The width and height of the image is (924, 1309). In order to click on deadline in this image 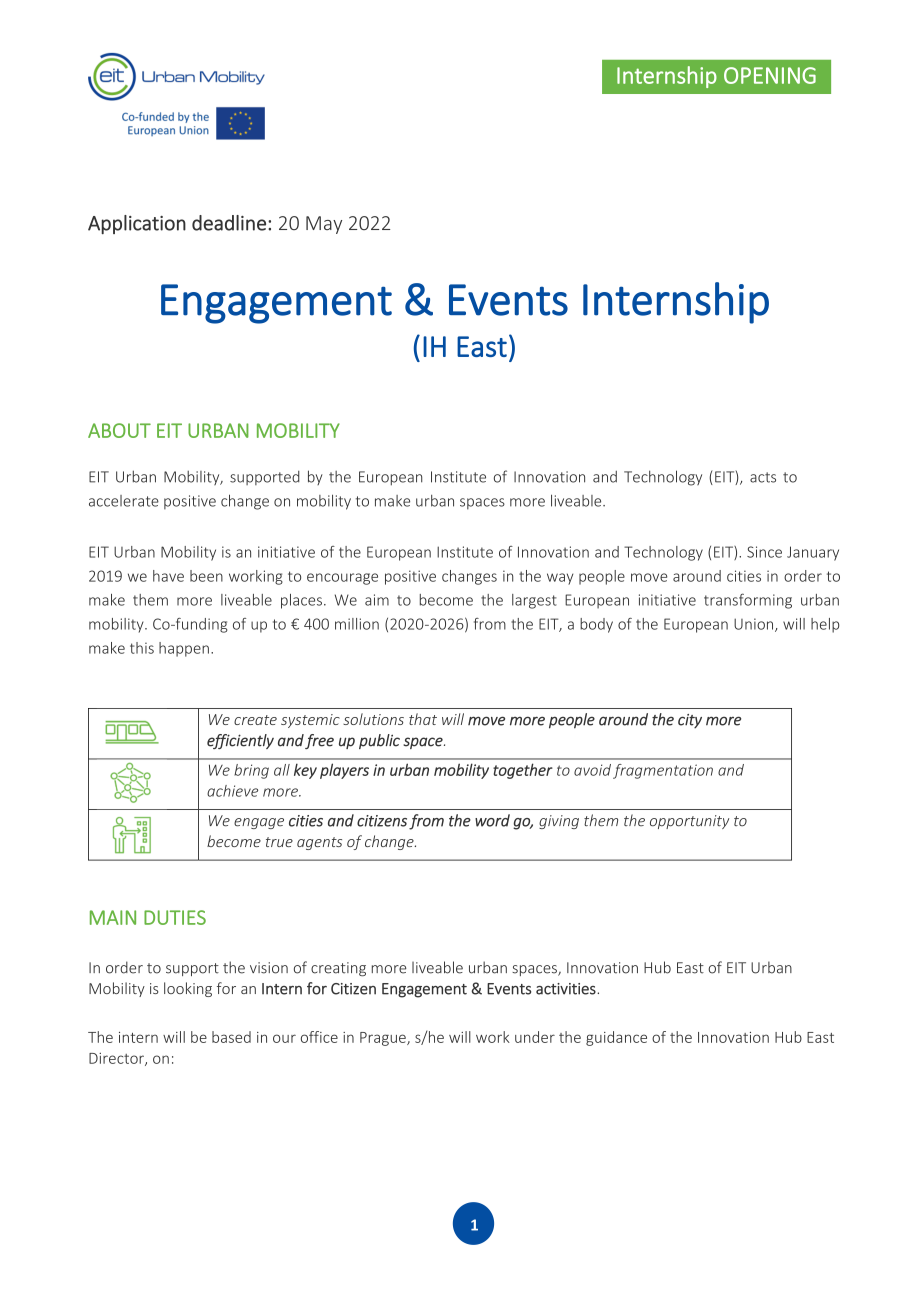, I will do `click(229, 223)`.
